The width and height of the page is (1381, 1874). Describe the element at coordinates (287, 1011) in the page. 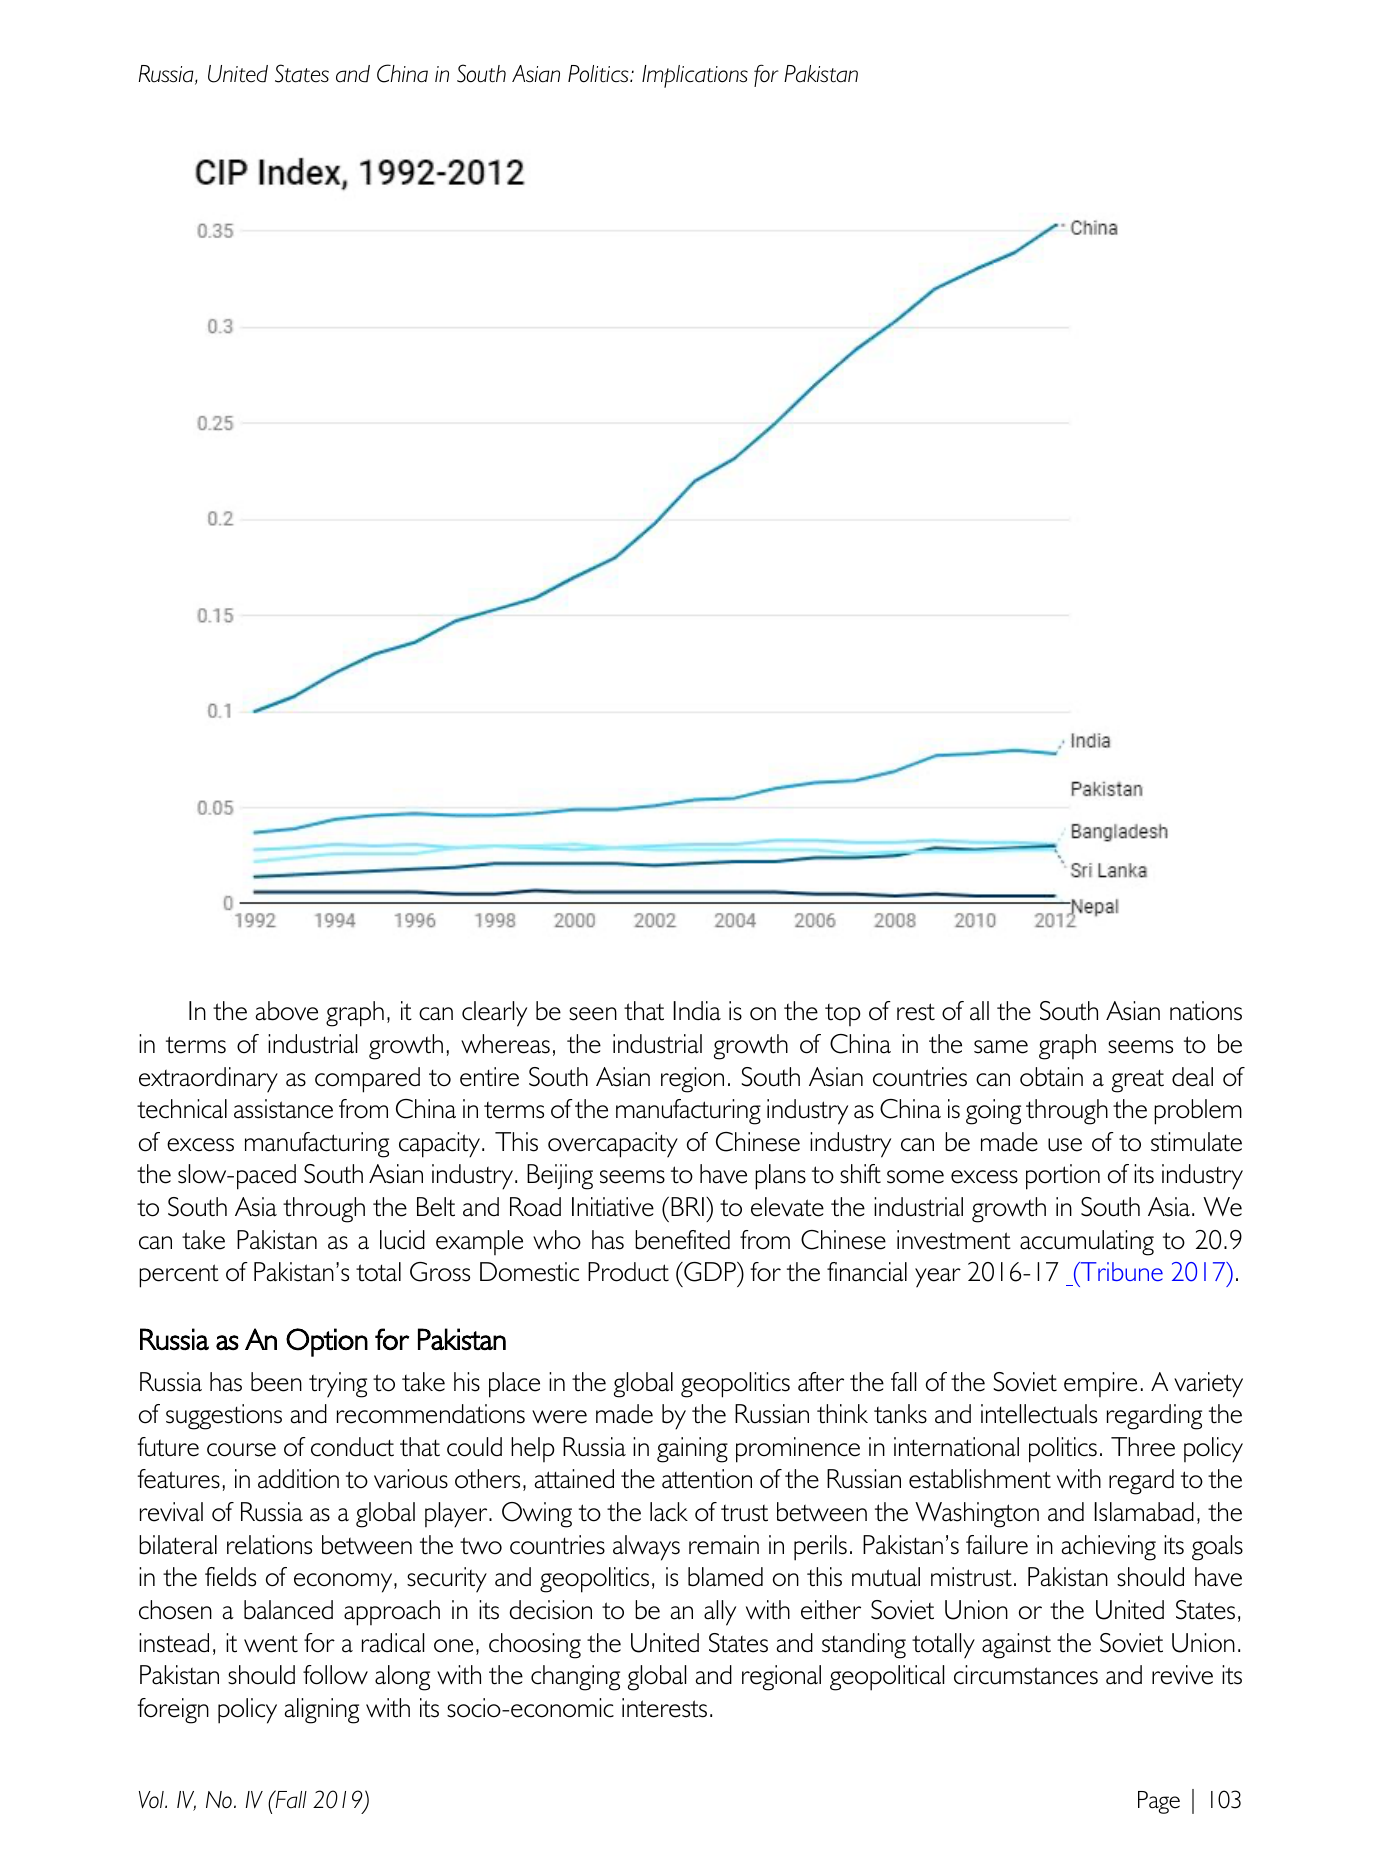

I see `above` at that location.
